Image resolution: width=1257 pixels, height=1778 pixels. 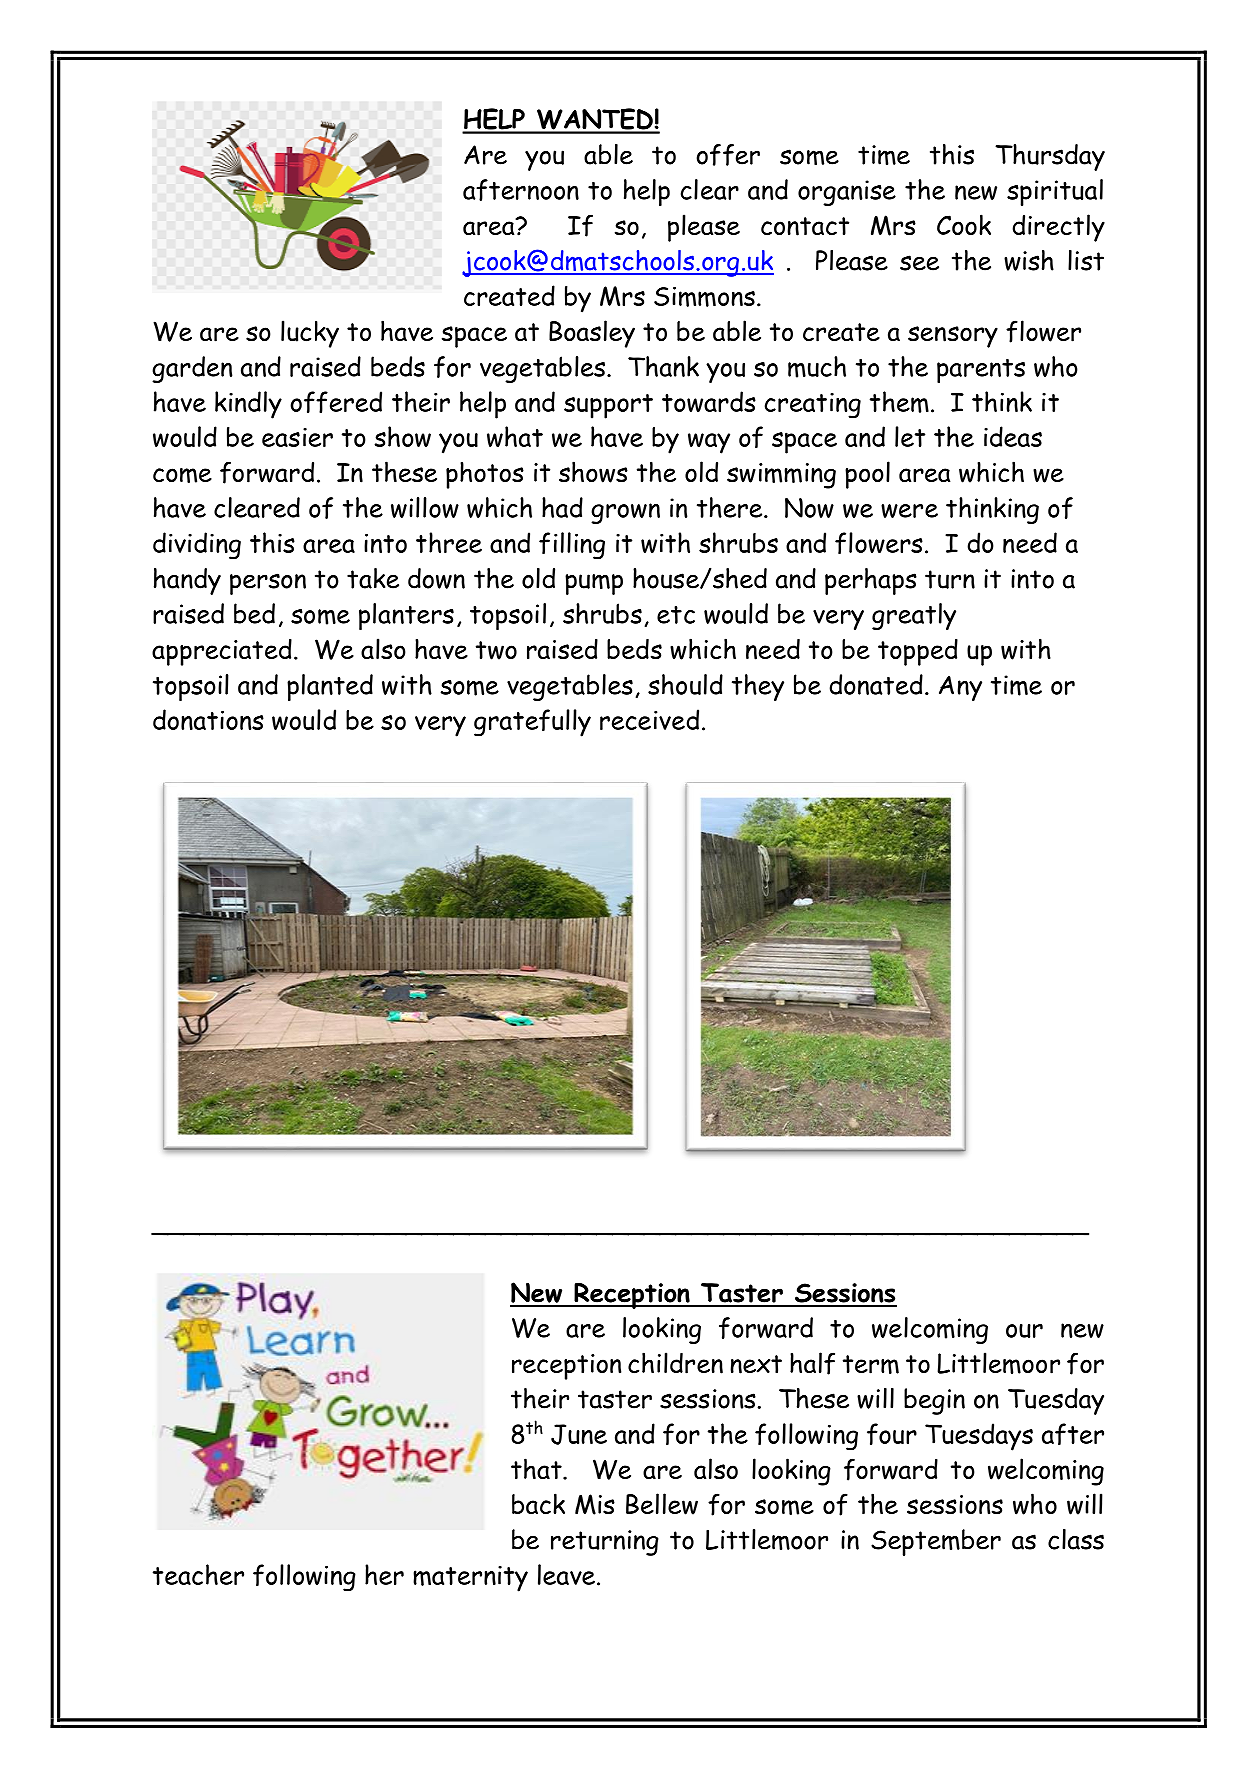 I want to click on grown, so click(x=625, y=513).
